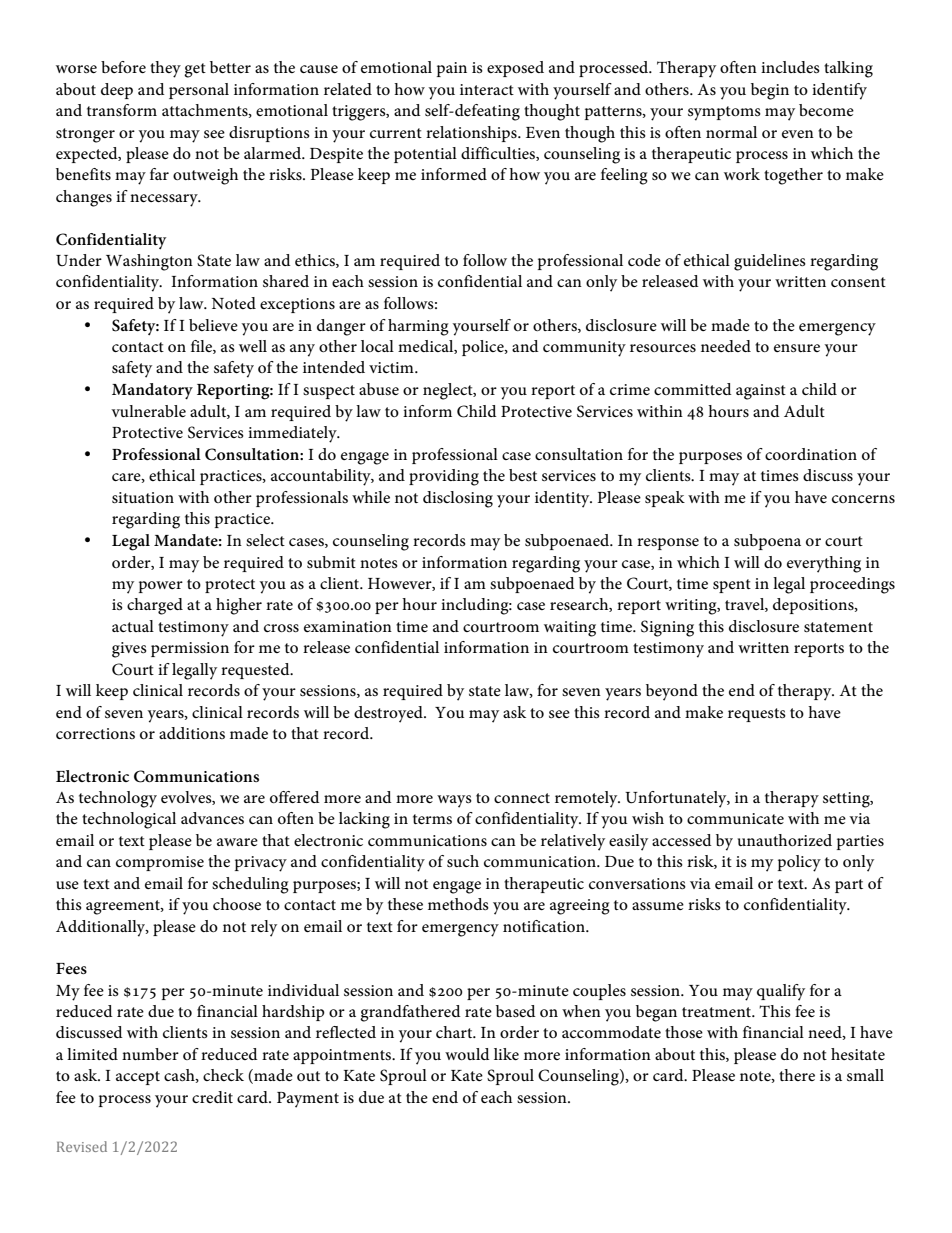 The image size is (952, 1233). What do you see at coordinates (487, 89) in the screenshot?
I see `interact` at bounding box center [487, 89].
